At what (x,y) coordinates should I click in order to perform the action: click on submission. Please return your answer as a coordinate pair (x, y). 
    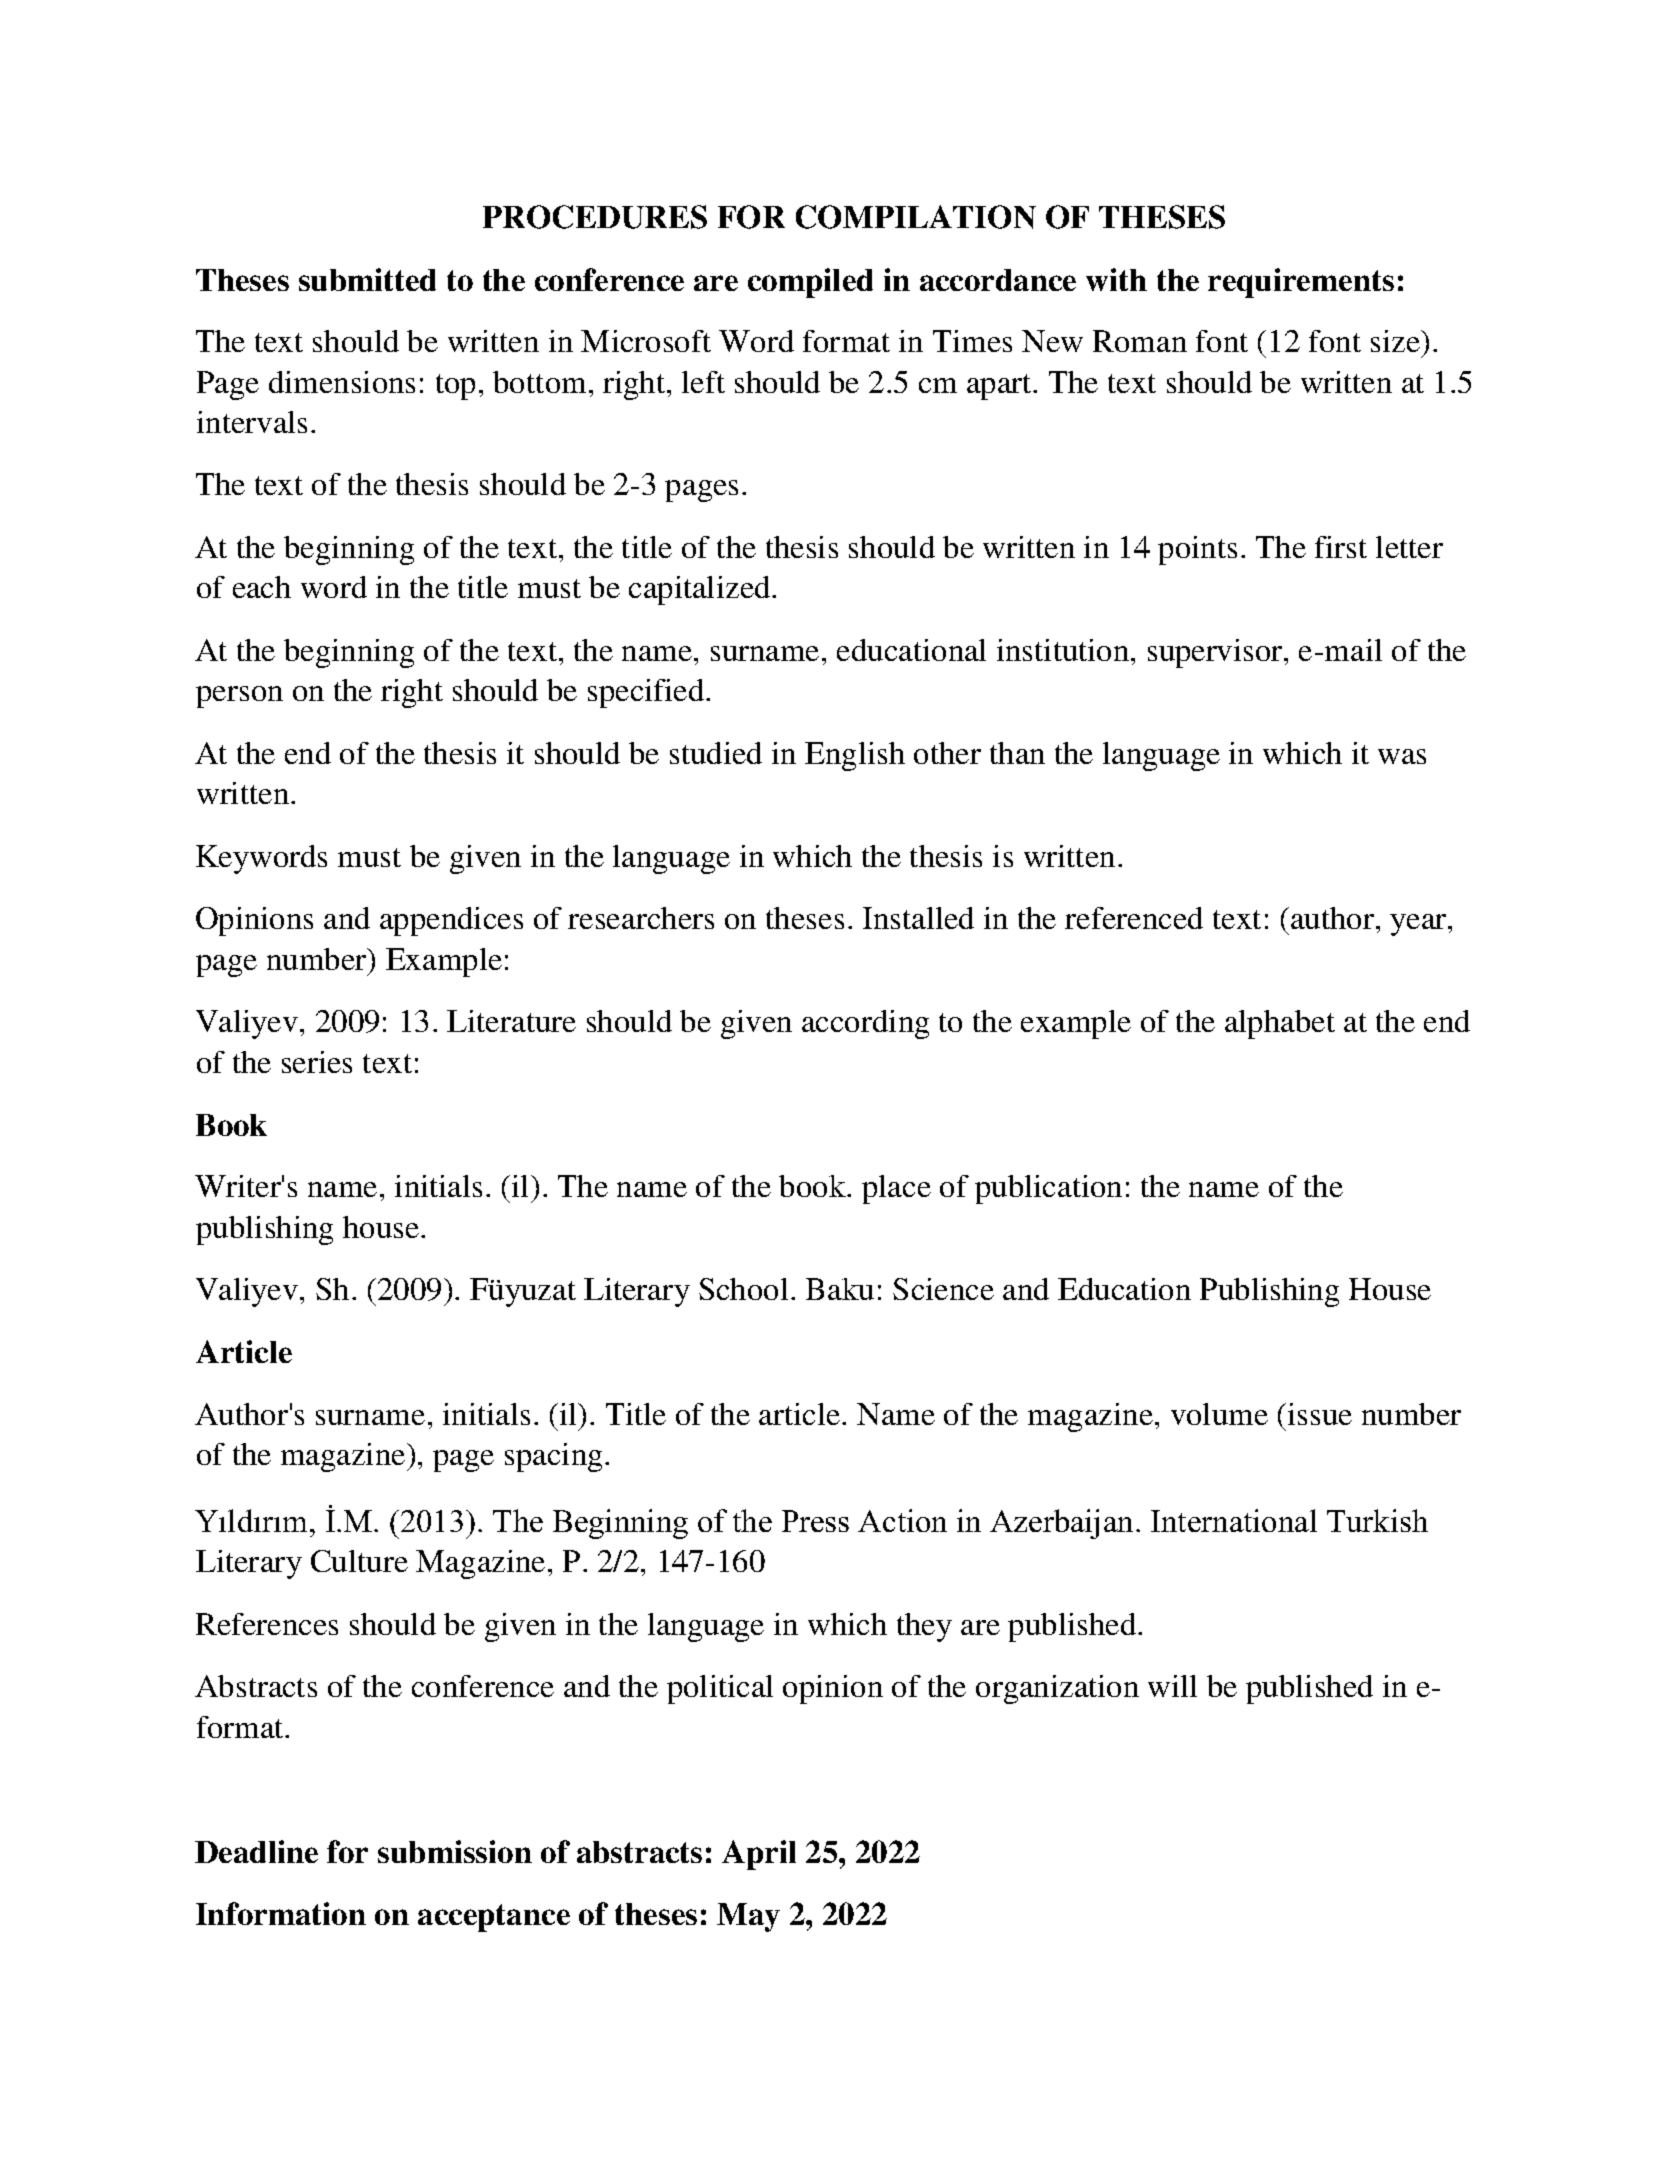
    Looking at the image, I should click on (455, 1851).
